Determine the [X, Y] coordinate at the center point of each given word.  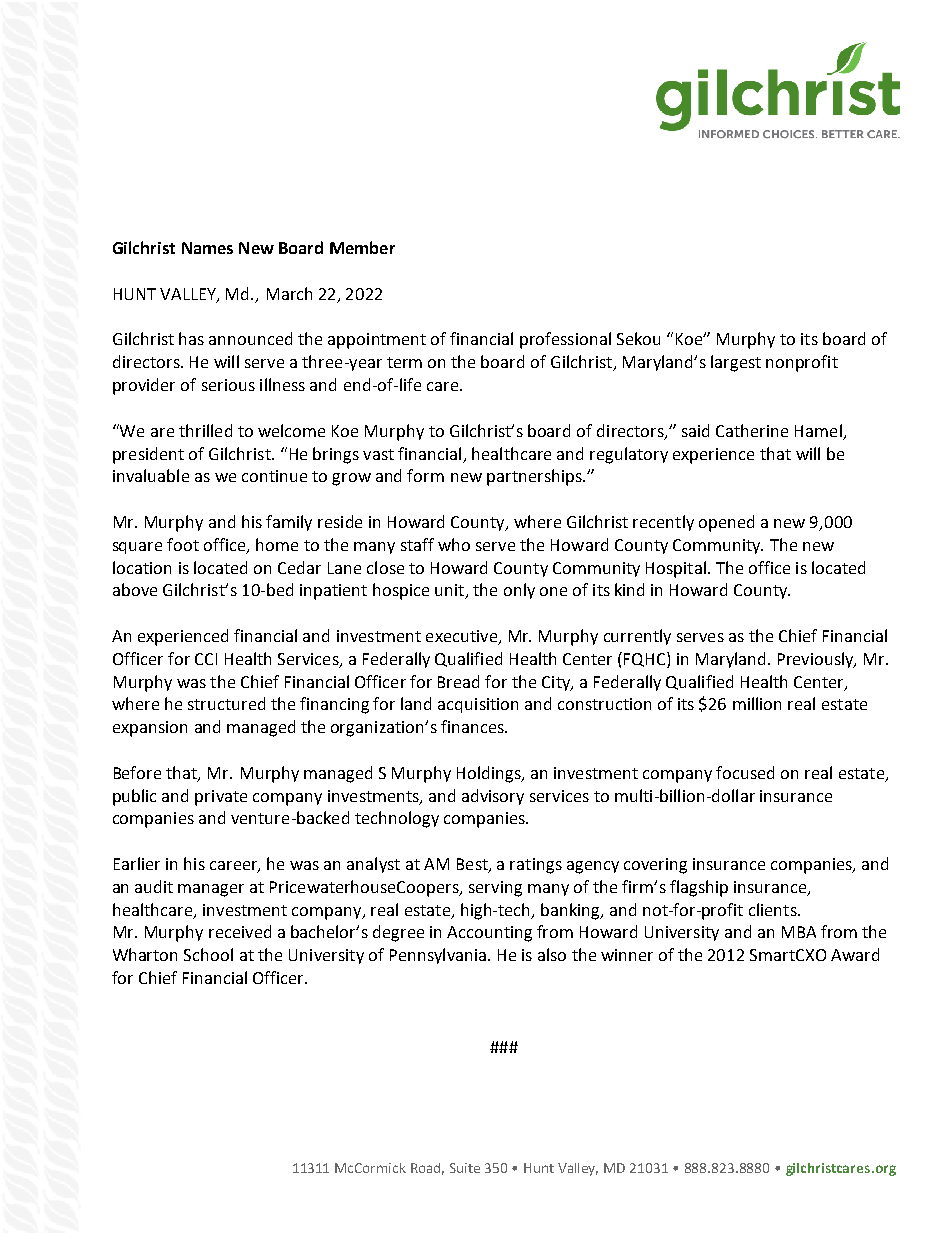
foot [183, 544]
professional [565, 340]
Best [473, 865]
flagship [699, 888]
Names [207, 248]
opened [726, 523]
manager [211, 890]
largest [736, 363]
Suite [465, 1168]
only [519, 591]
